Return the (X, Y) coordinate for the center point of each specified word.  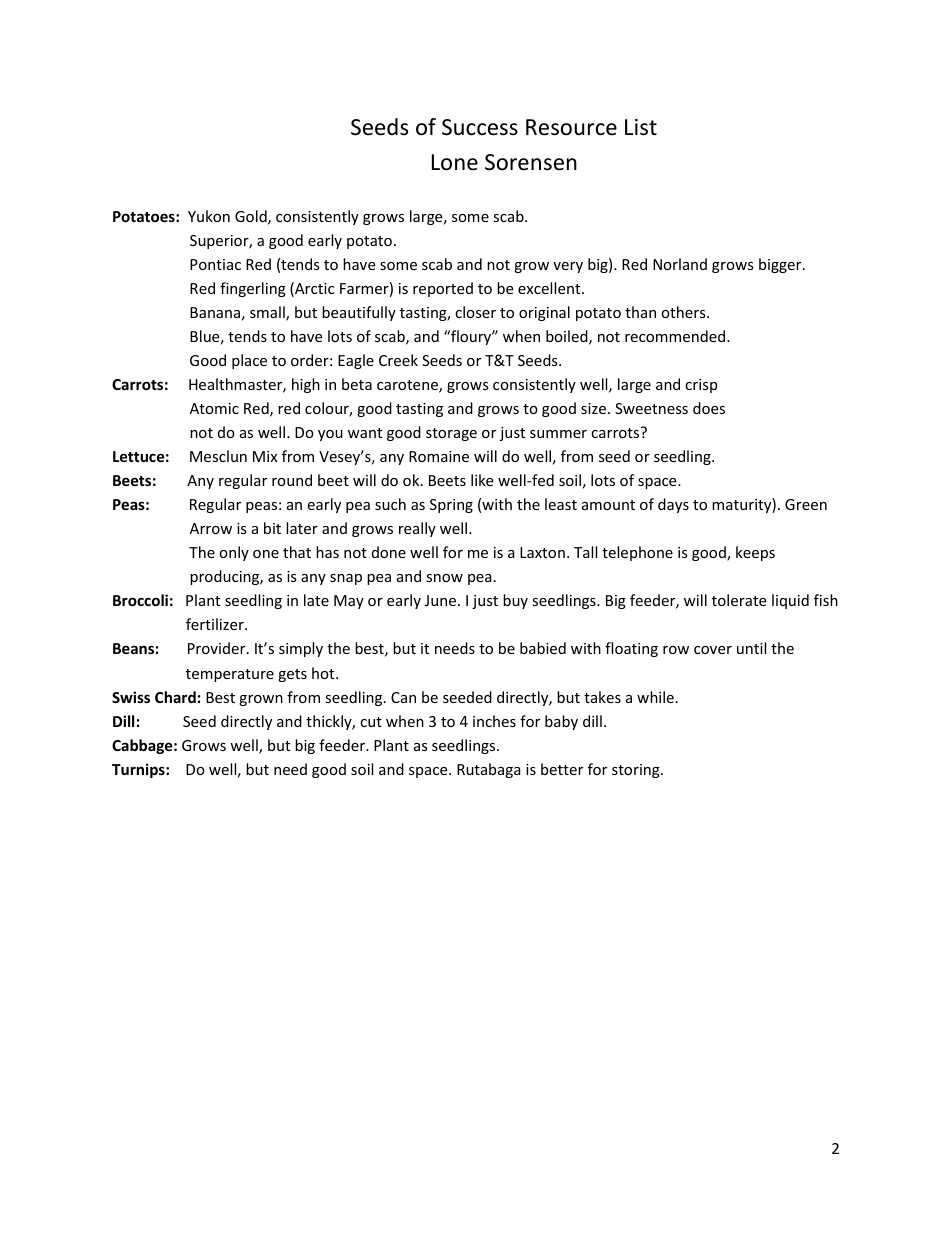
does (709, 408)
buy (515, 601)
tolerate (739, 600)
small (268, 313)
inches (494, 721)
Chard (175, 697)
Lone (455, 162)
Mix (265, 456)
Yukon (209, 216)
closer (475, 312)
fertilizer (216, 624)
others (684, 312)
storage (451, 434)
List (641, 127)
